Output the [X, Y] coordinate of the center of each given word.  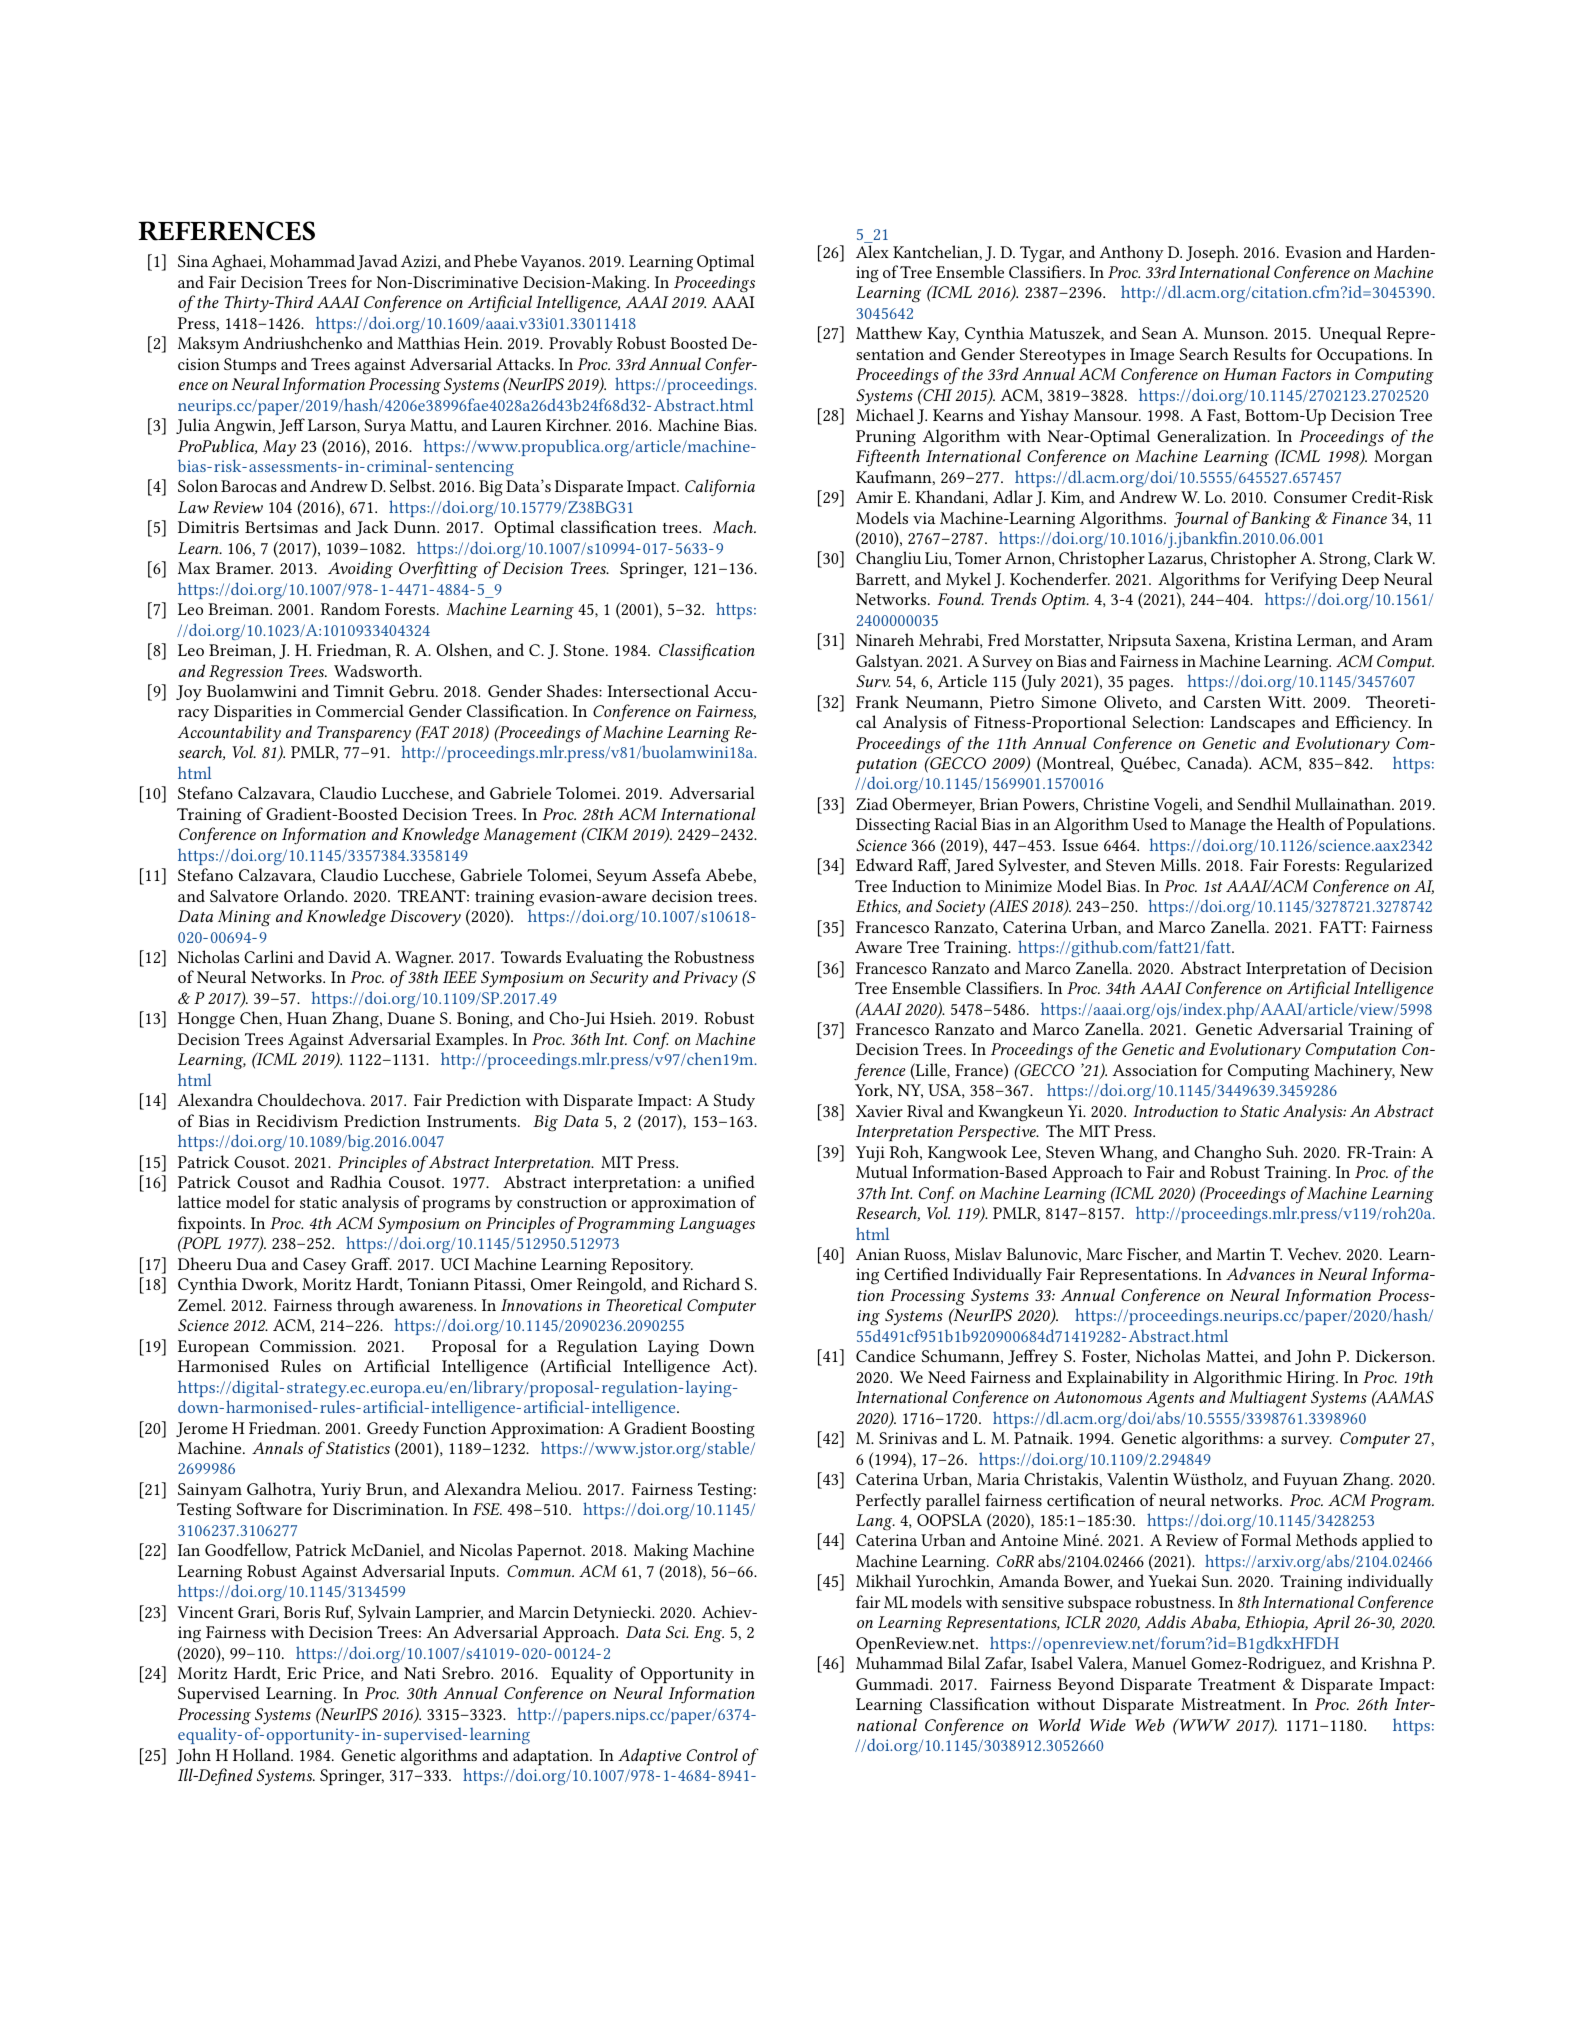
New [1417, 1070]
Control [712, 1754]
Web [1150, 1724]
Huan [307, 1018]
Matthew [889, 332]
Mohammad [312, 260]
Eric [301, 1673]
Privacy [710, 979]
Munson [1235, 333]
